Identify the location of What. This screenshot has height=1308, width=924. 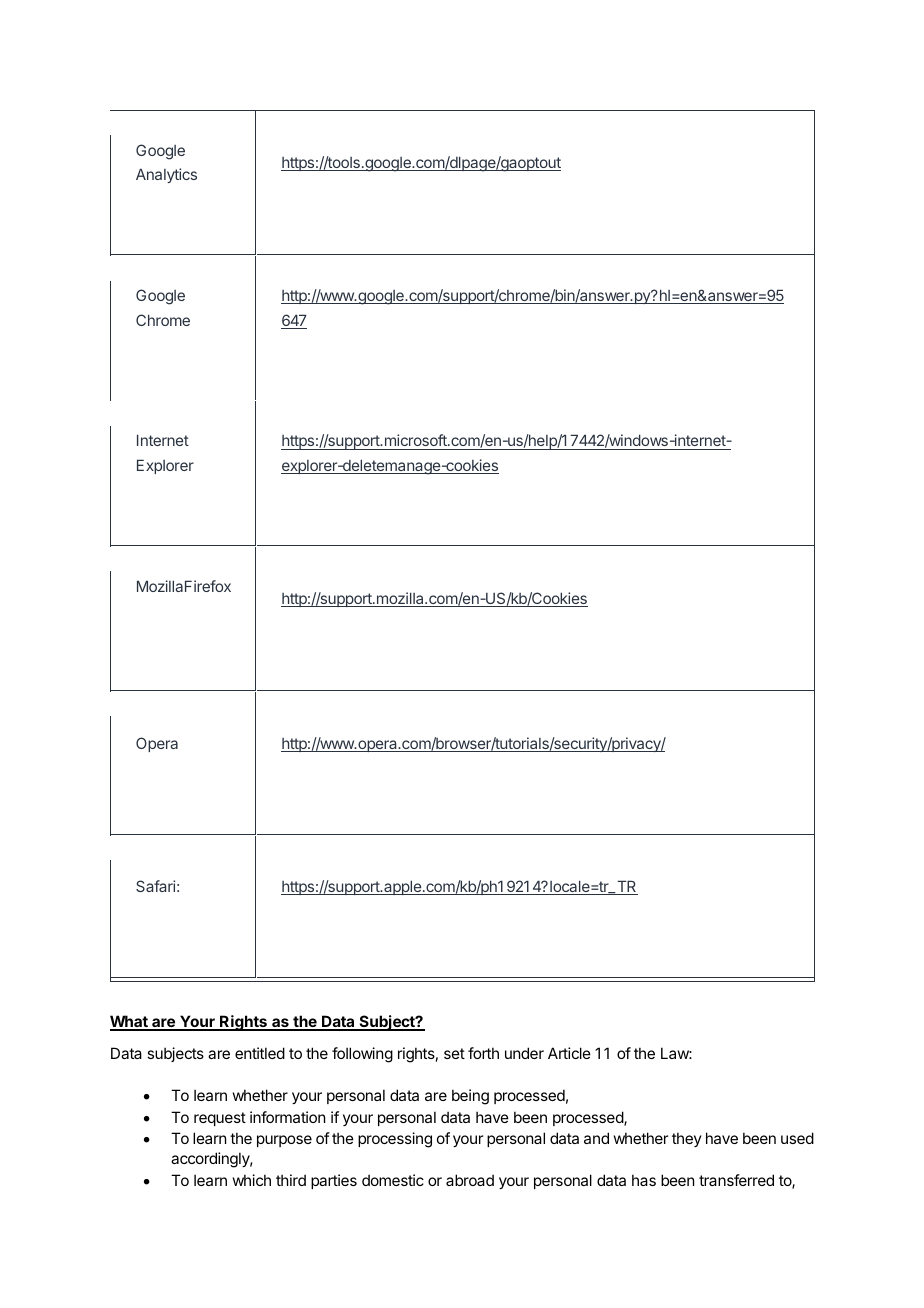
(130, 1022).
